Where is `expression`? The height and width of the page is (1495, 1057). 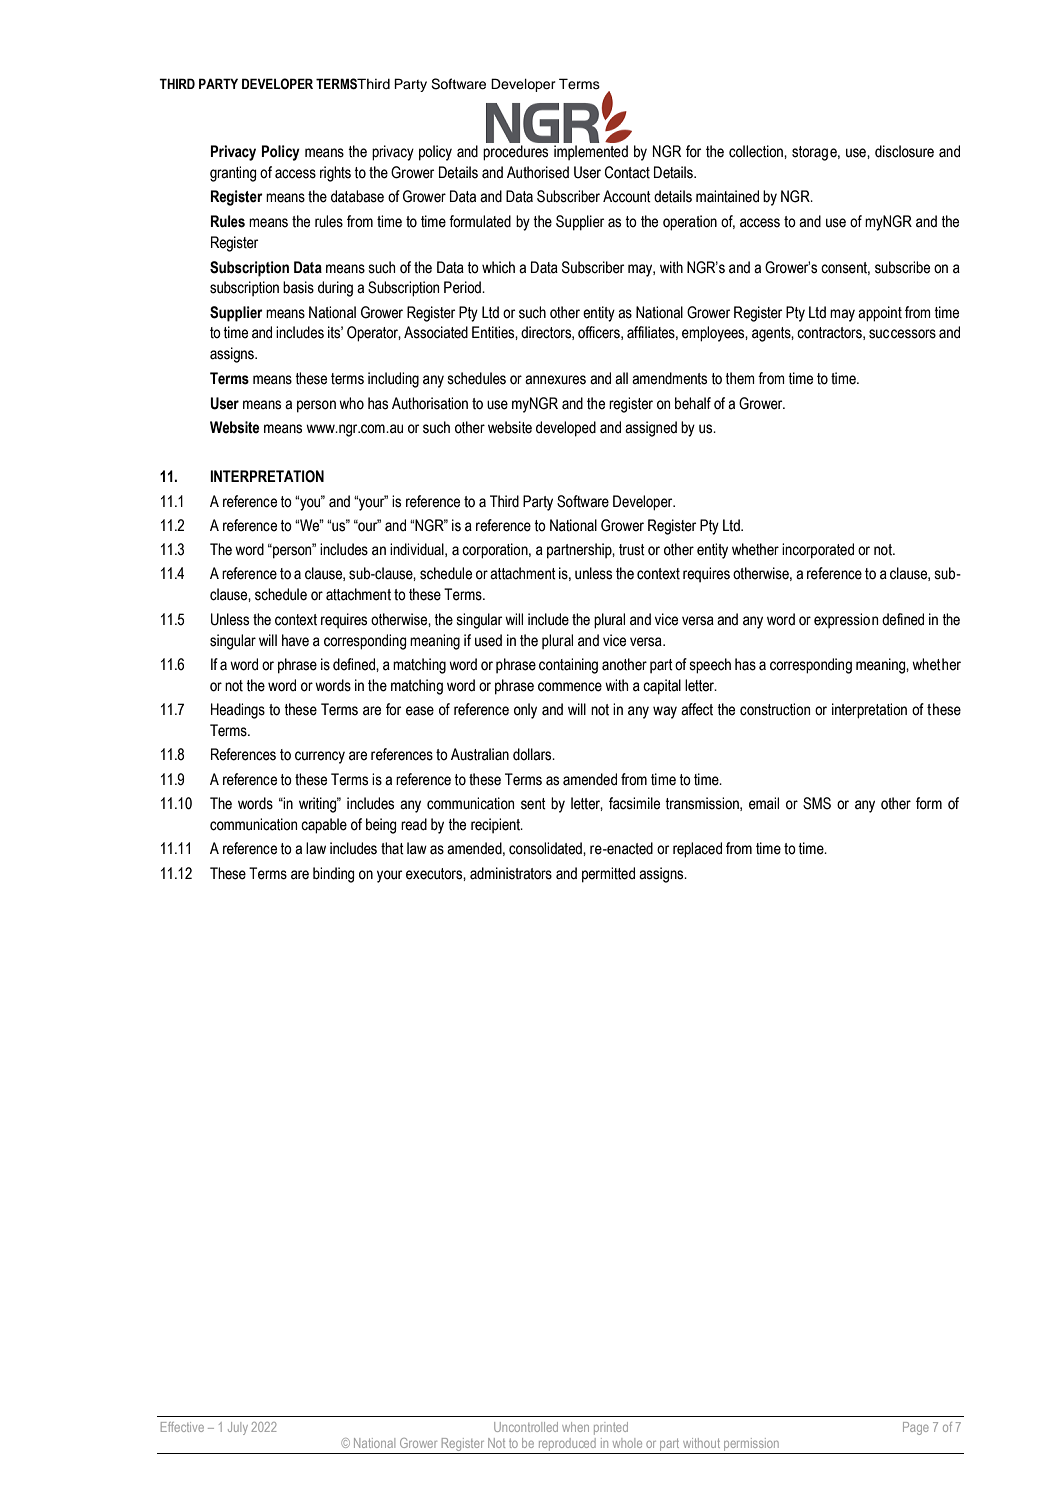
expression is located at coordinates (846, 620).
